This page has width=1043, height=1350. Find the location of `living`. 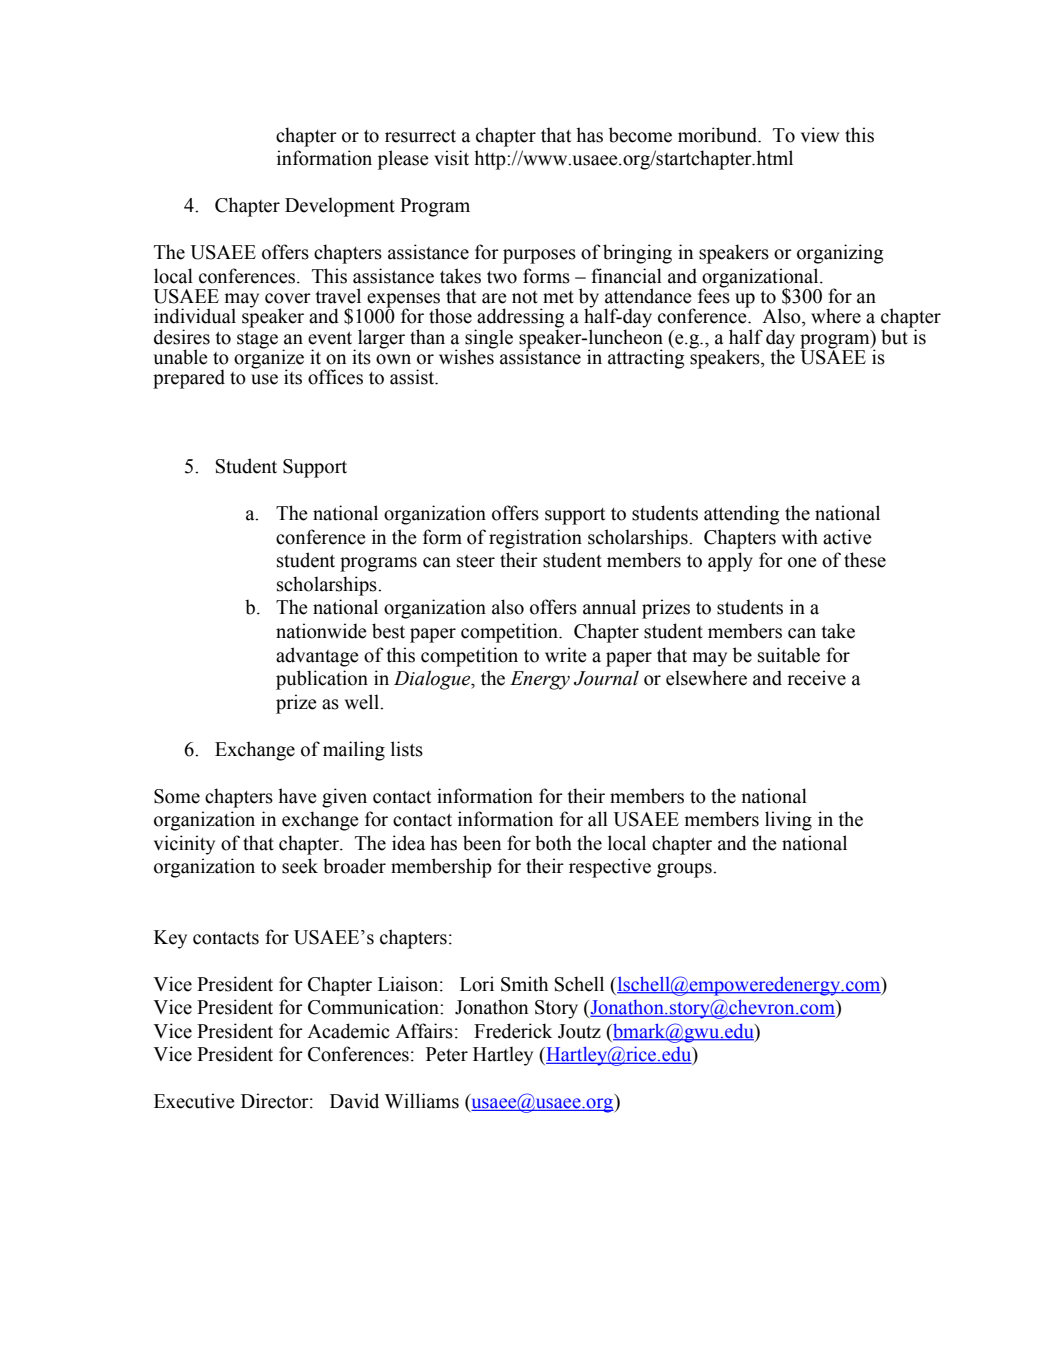

living is located at coordinates (788, 821).
